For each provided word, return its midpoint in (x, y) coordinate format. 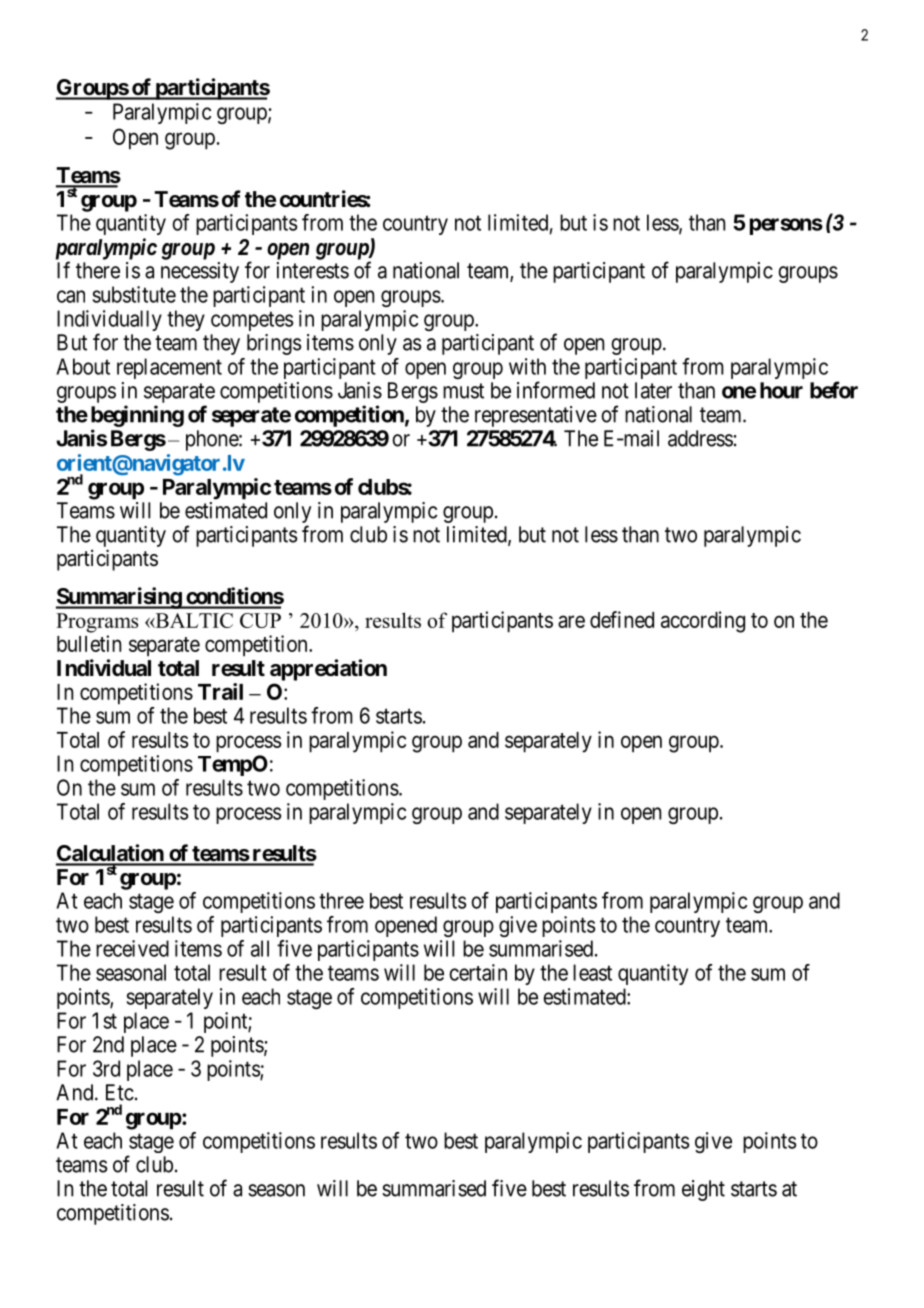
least (592, 972)
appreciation (328, 670)
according (703, 622)
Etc (120, 1092)
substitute (134, 294)
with (527, 366)
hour (781, 390)
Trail (220, 691)
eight (703, 1190)
